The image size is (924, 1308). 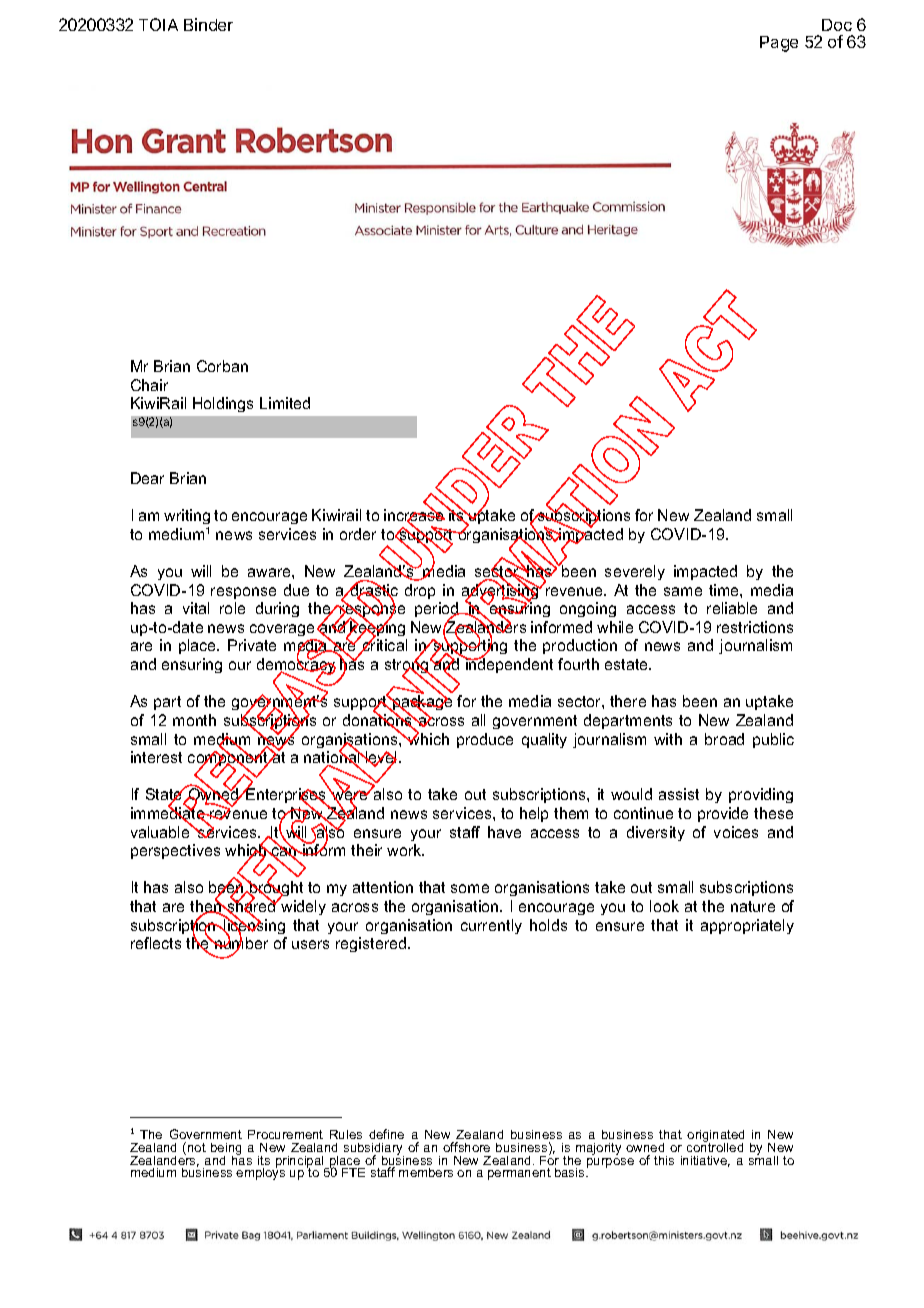 What do you see at coordinates (470, 888) in the screenshot?
I see `some` at bounding box center [470, 888].
